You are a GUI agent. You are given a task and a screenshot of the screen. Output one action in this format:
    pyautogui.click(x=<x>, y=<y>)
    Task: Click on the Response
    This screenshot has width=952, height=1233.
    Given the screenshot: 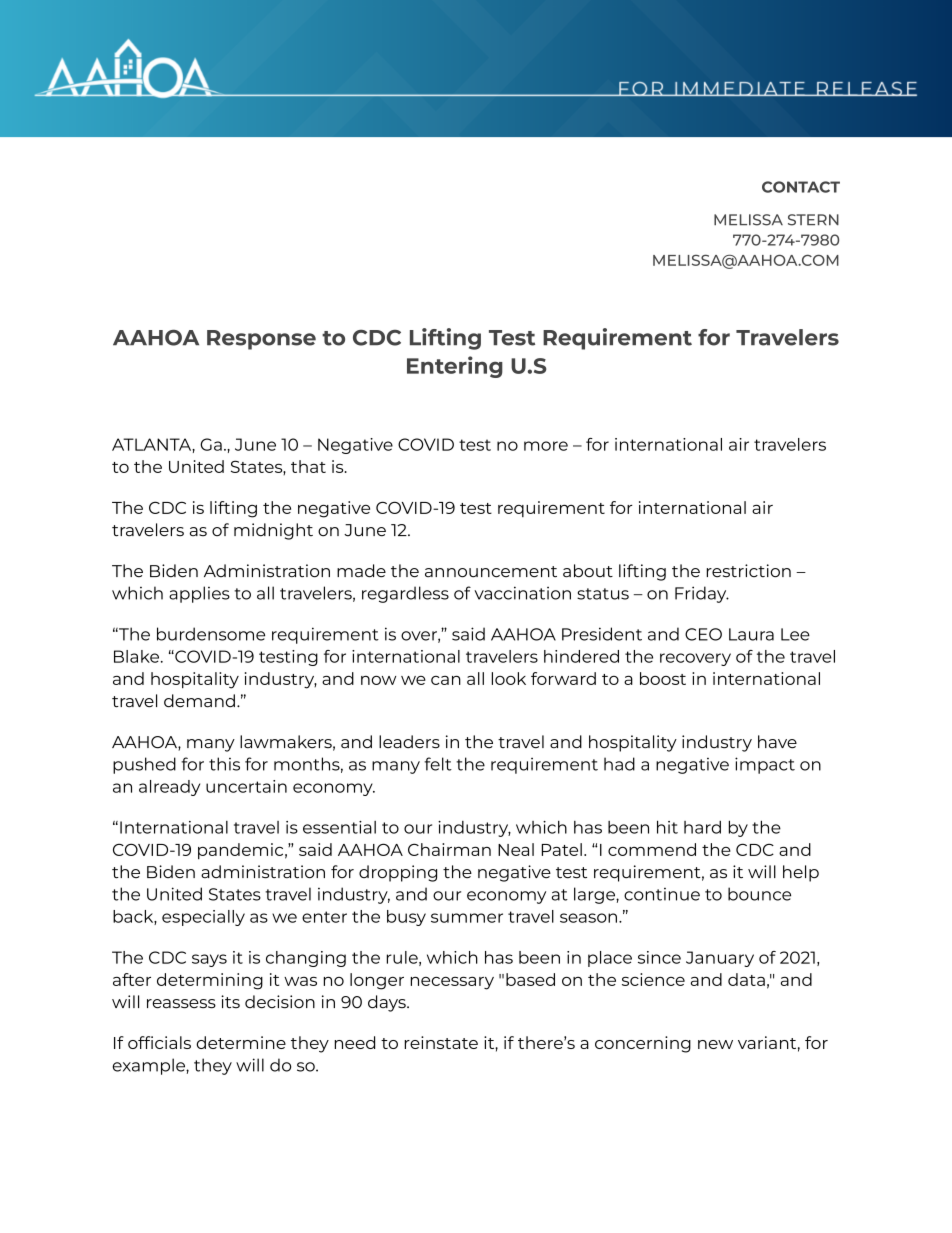 What is the action you would take?
    pyautogui.click(x=261, y=340)
